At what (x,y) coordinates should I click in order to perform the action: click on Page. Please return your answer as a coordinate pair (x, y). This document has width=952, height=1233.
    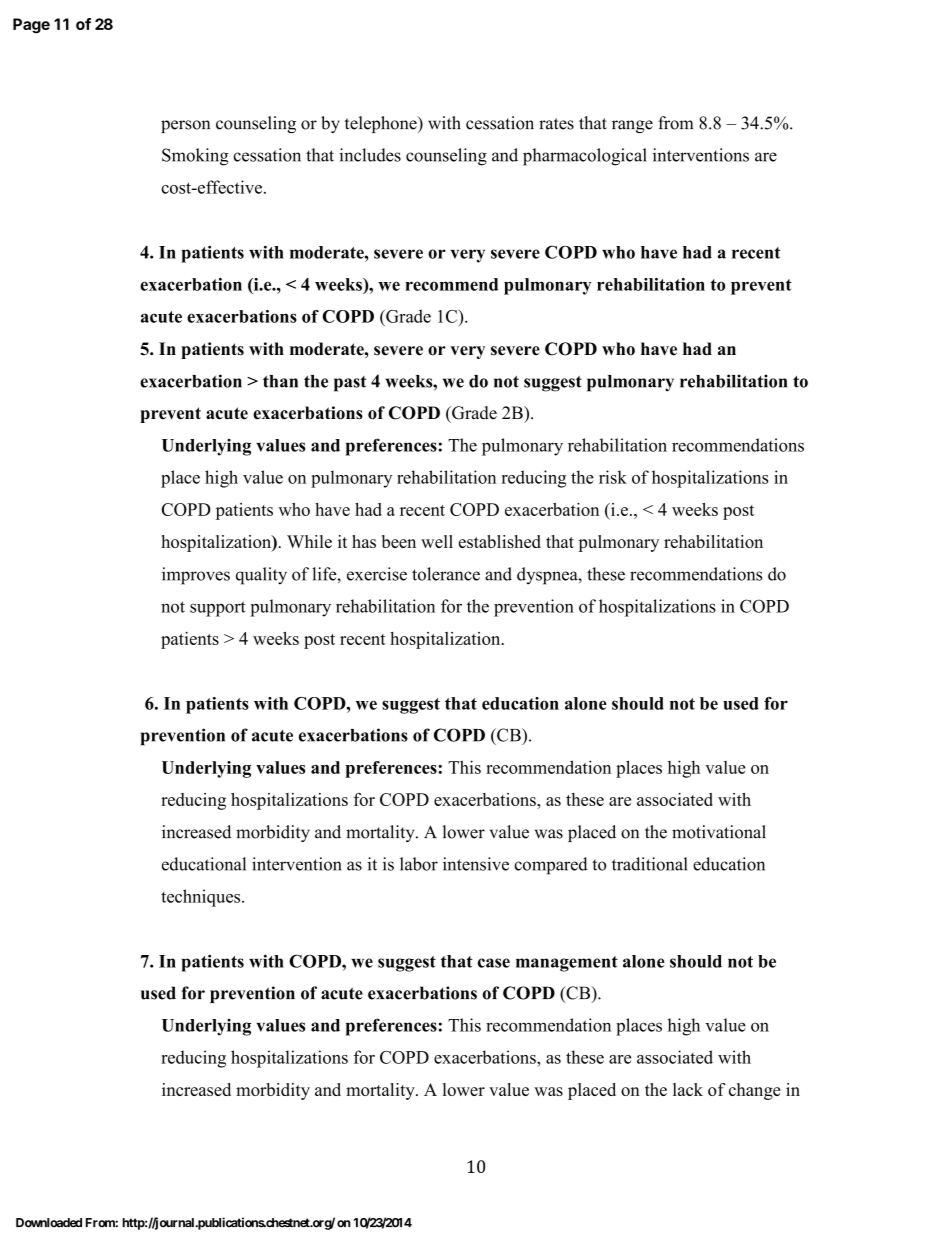
    Looking at the image, I should click on (31, 26).
